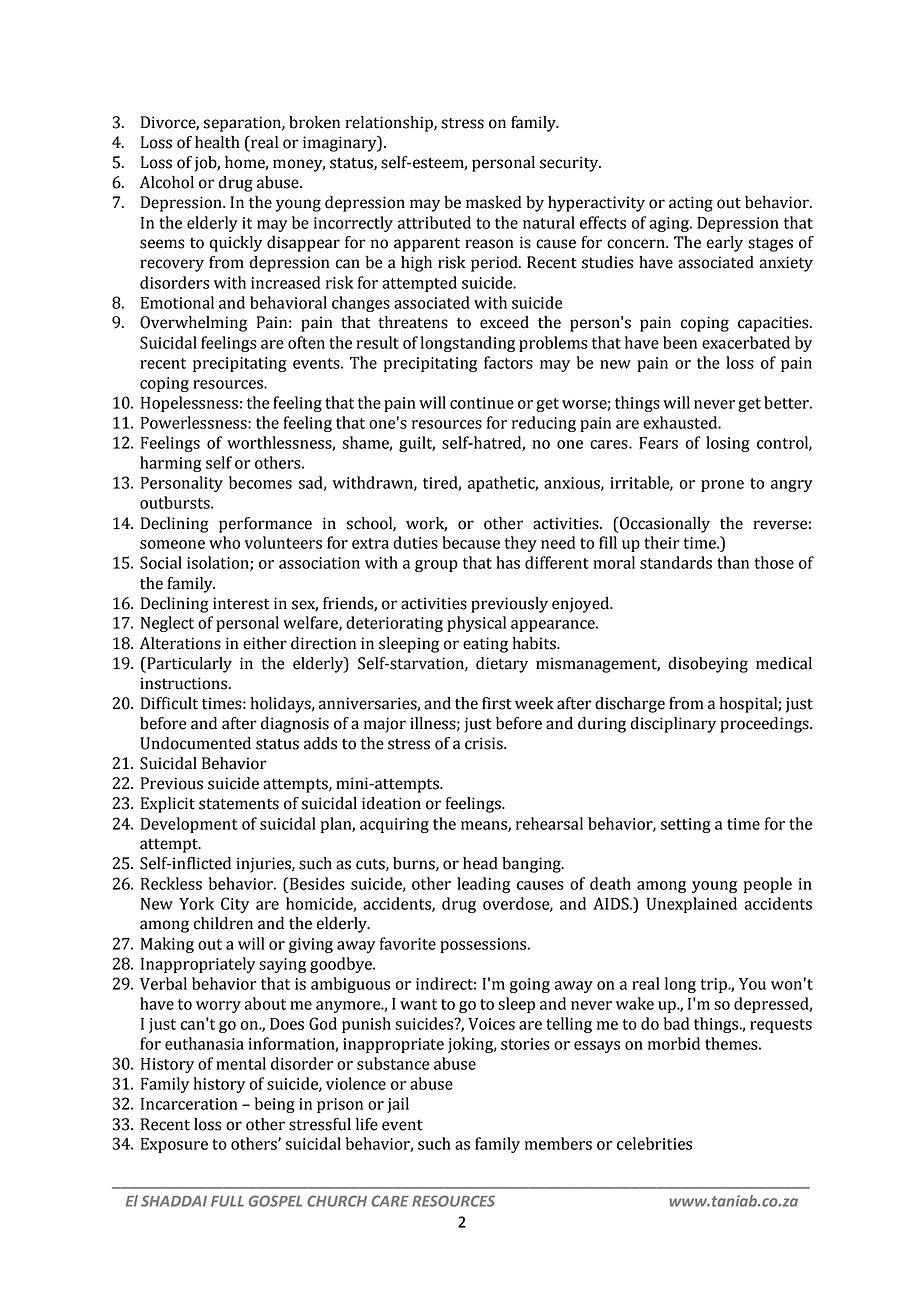 This document has height=1308, width=924. Describe the element at coordinates (195, 743) in the document. I see `Undocumented` at that location.
